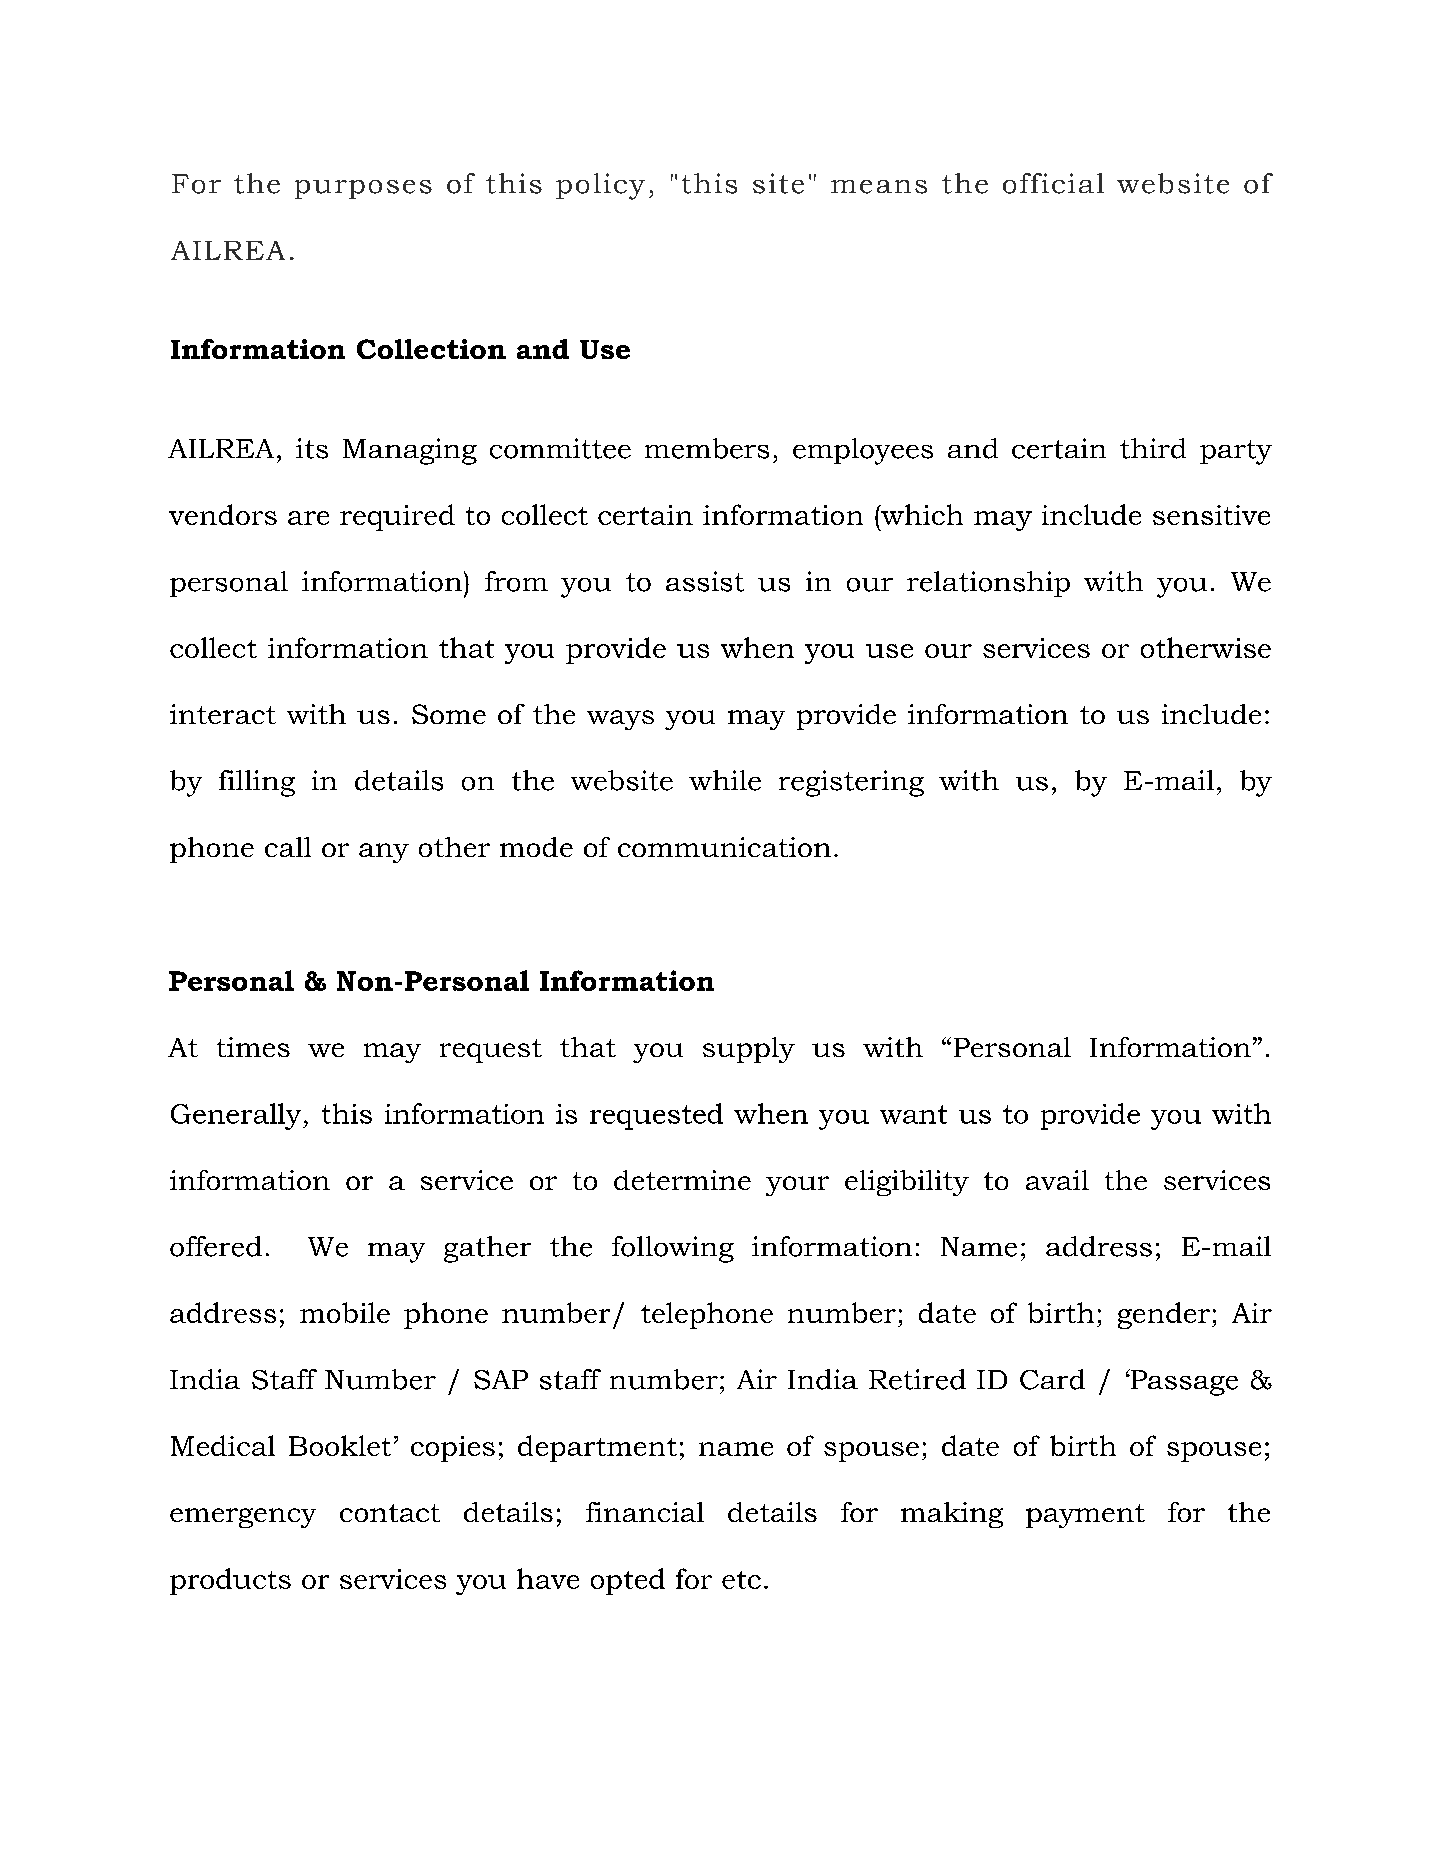  I want to click on supply, so click(749, 1050).
